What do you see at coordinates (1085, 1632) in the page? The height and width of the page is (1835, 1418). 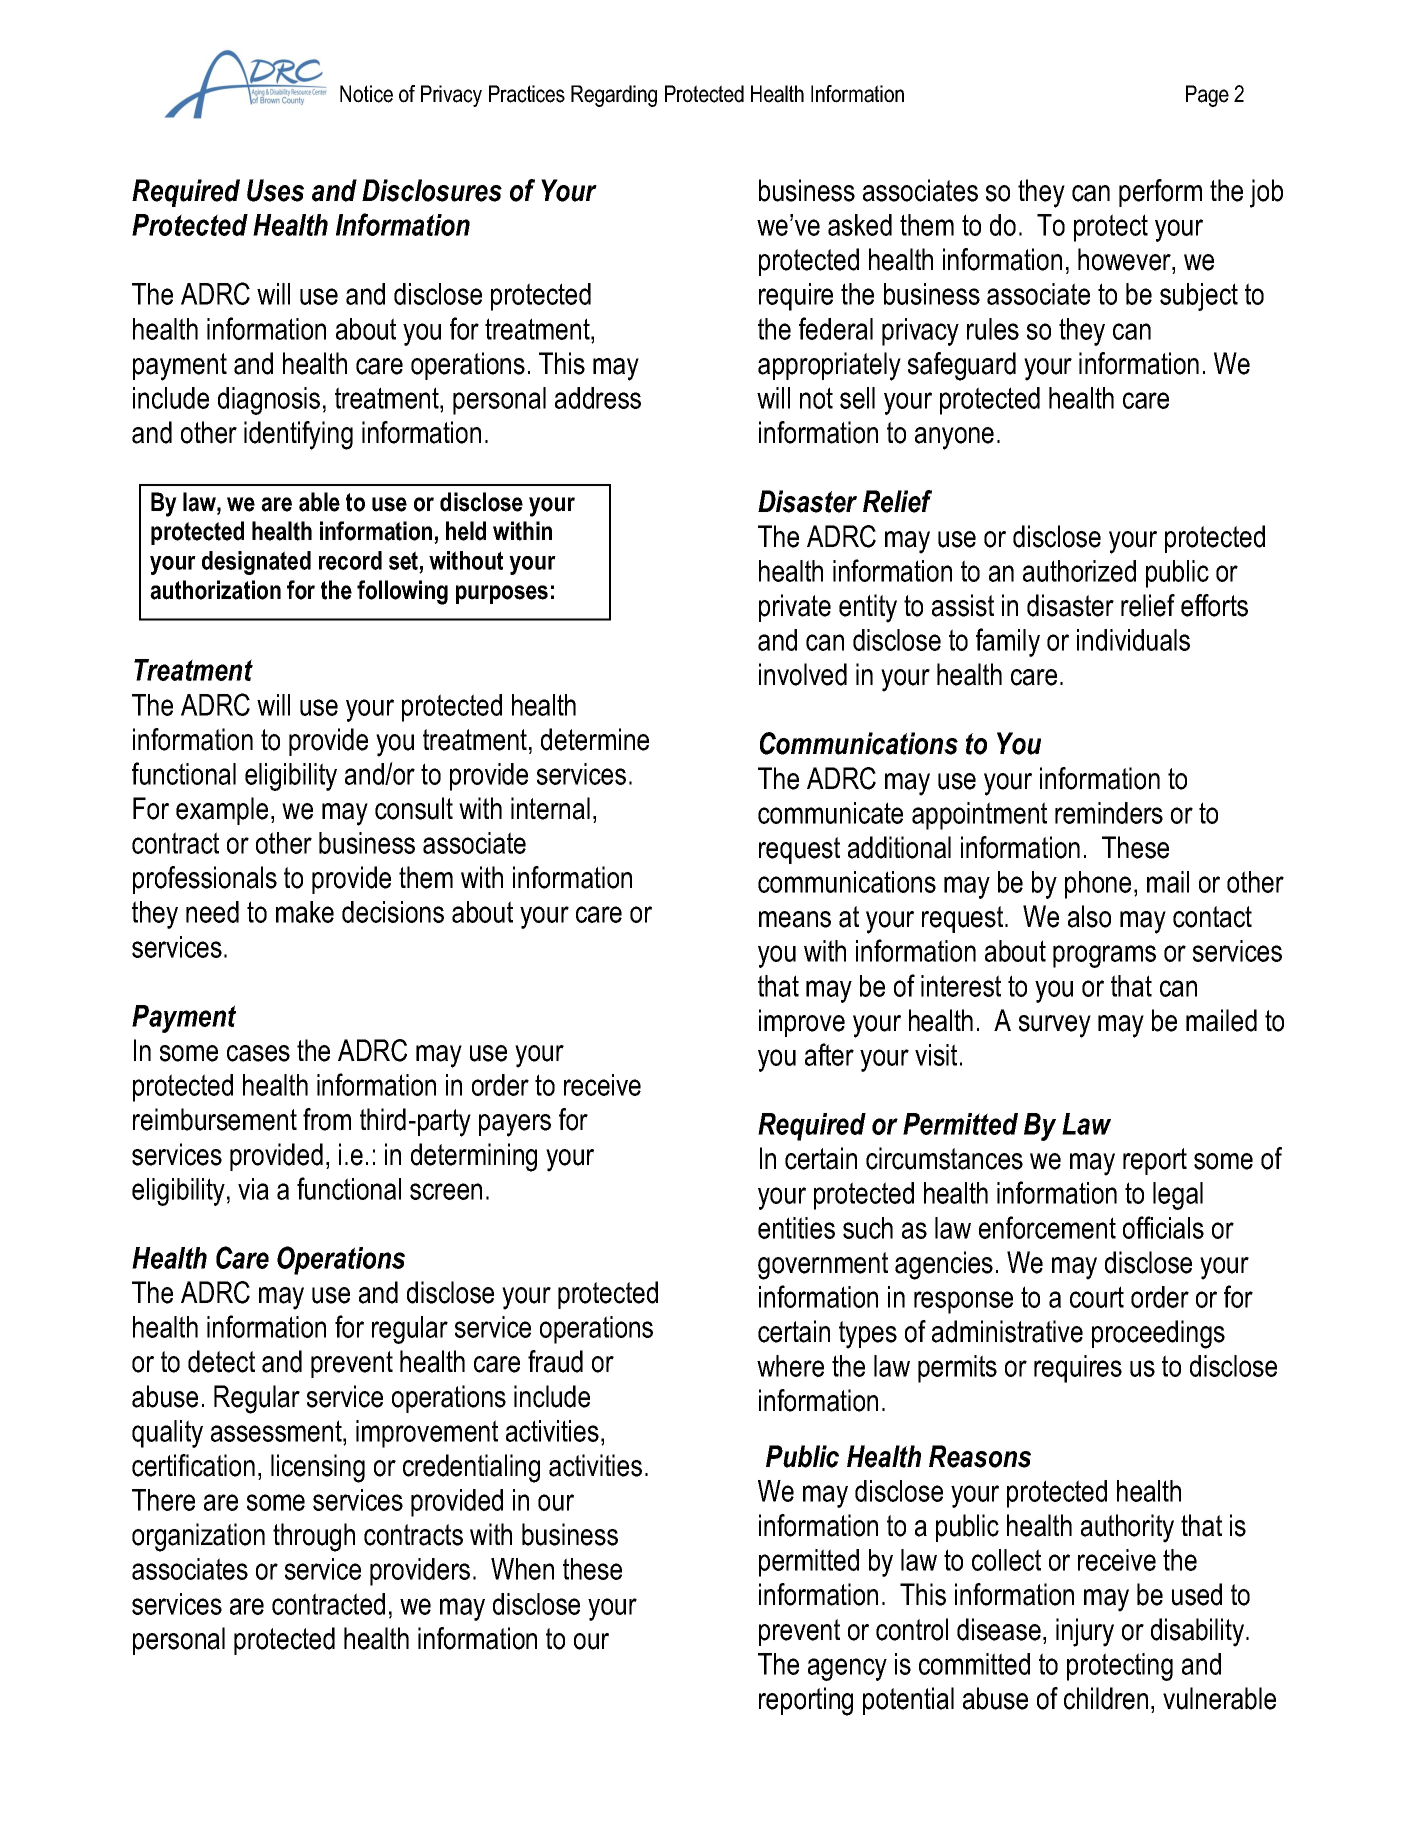 I see `injury` at bounding box center [1085, 1632].
